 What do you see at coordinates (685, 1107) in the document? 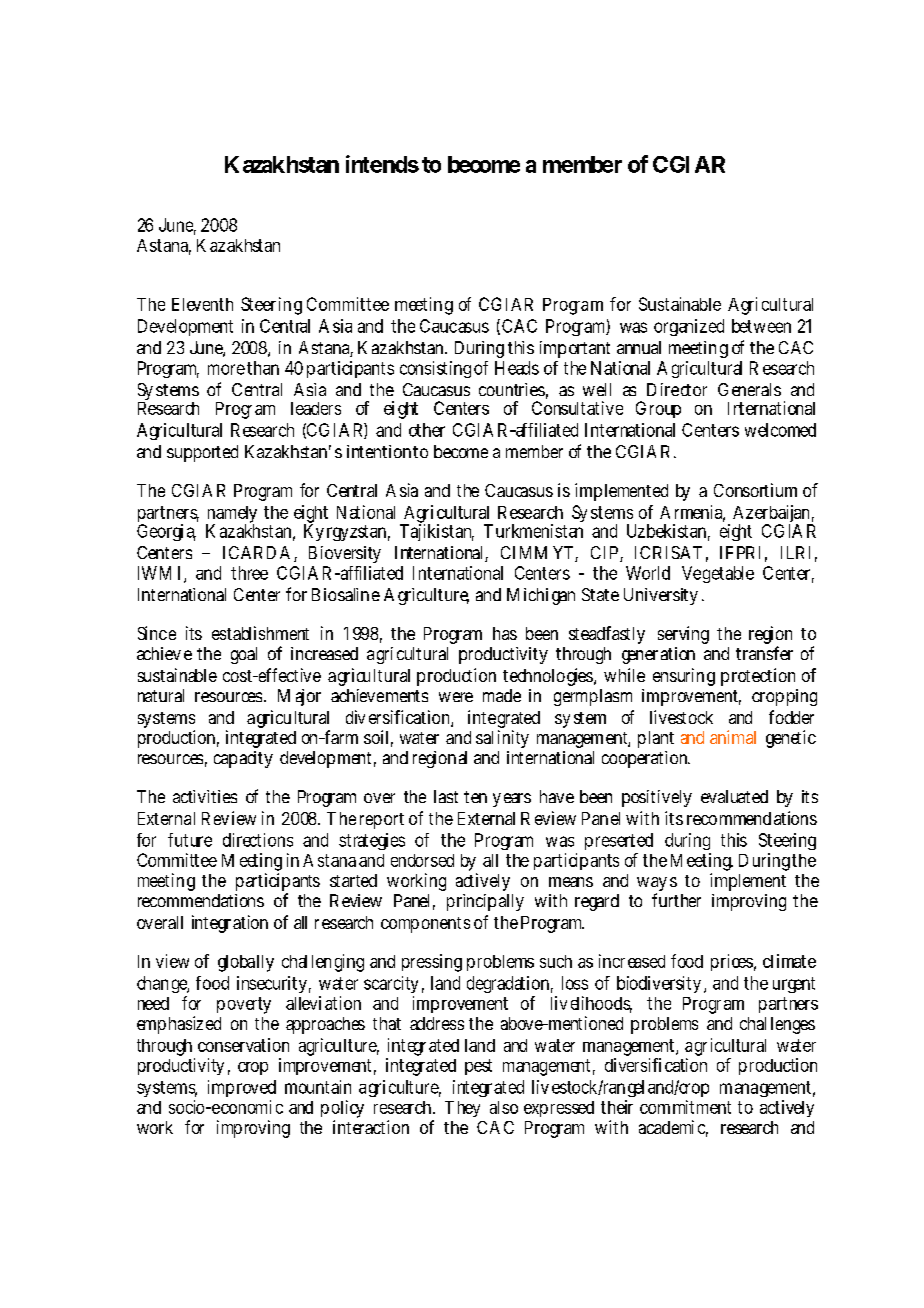
I see `commitment` at bounding box center [685, 1107].
